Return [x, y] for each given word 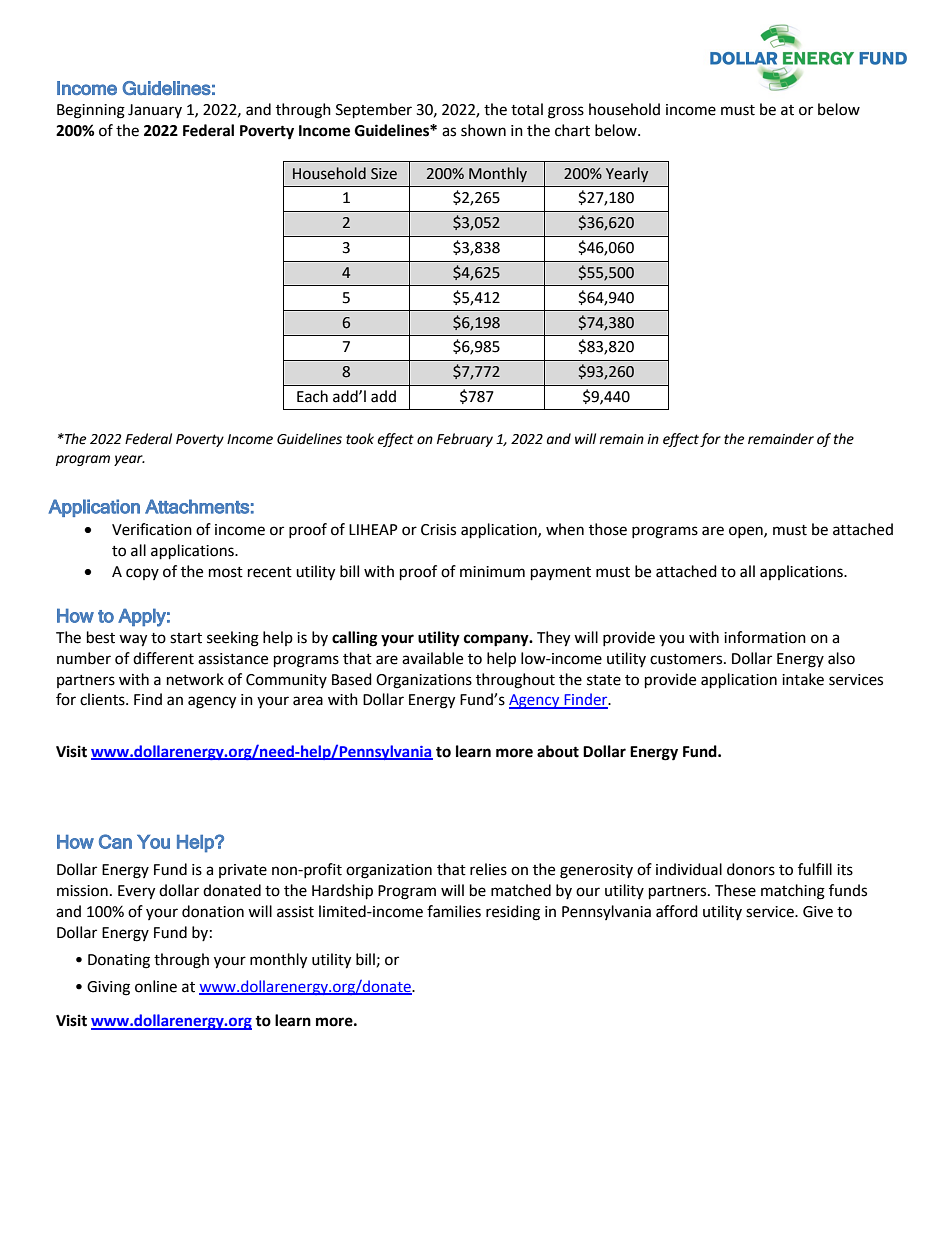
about [558, 751]
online [156, 986]
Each [312, 396]
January [155, 111]
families [454, 911]
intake [803, 679]
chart [572, 130]
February [465, 440]
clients [103, 699]
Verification [152, 529]
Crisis [438, 530]
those [608, 529]
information [765, 637]
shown [483, 130]
